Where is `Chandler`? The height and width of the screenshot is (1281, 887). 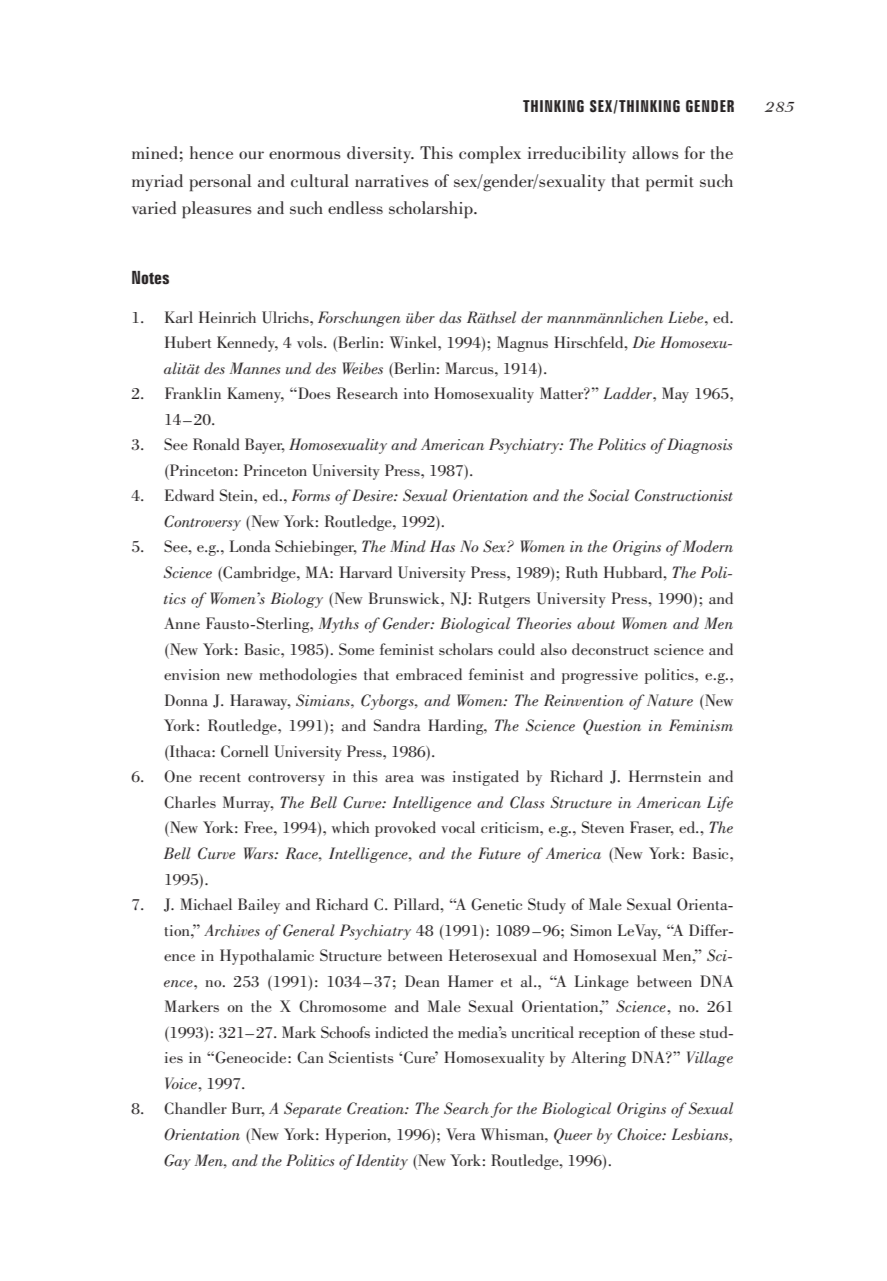 Chandler is located at coordinates (195, 1108).
